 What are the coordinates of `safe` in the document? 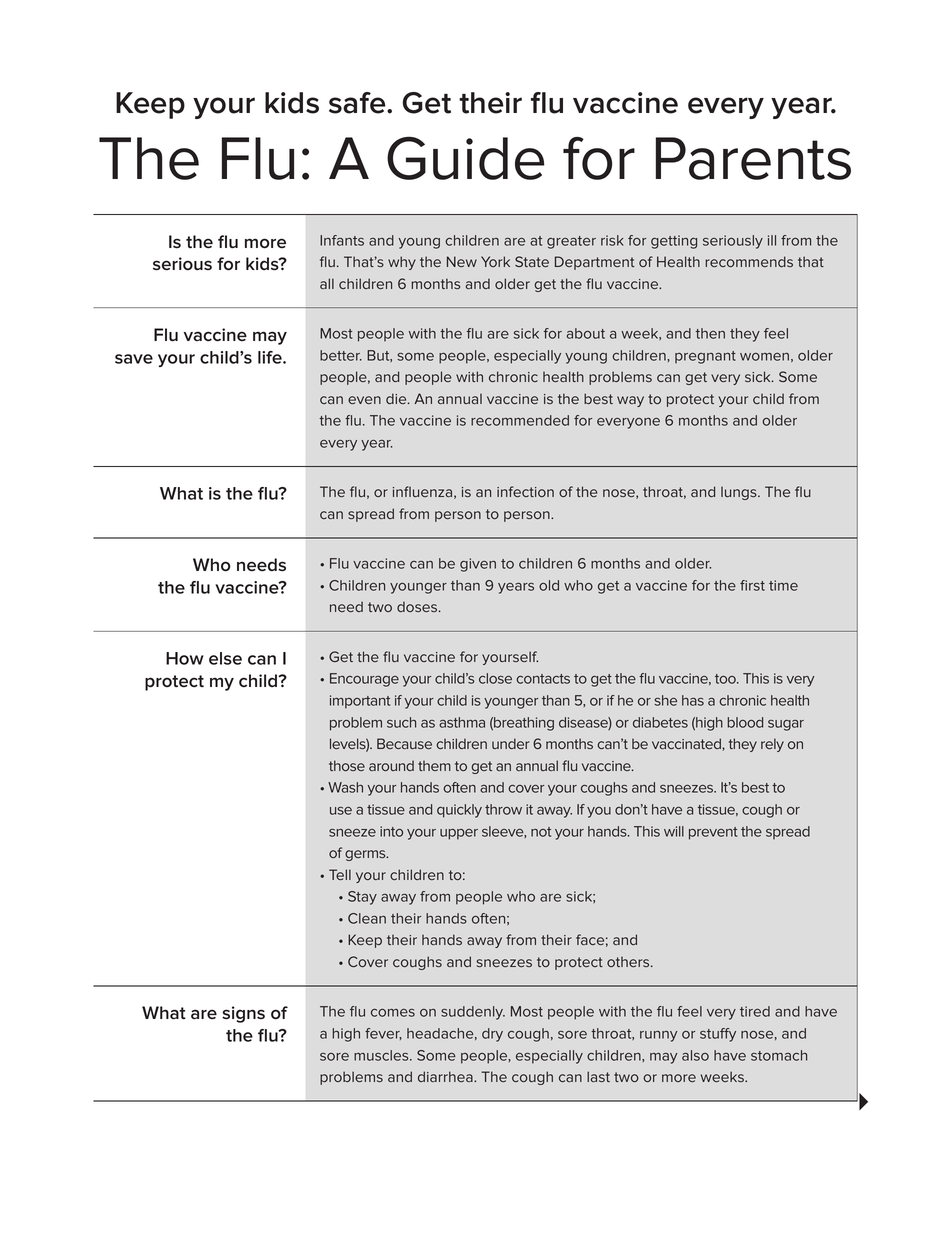 It's located at (358, 103).
